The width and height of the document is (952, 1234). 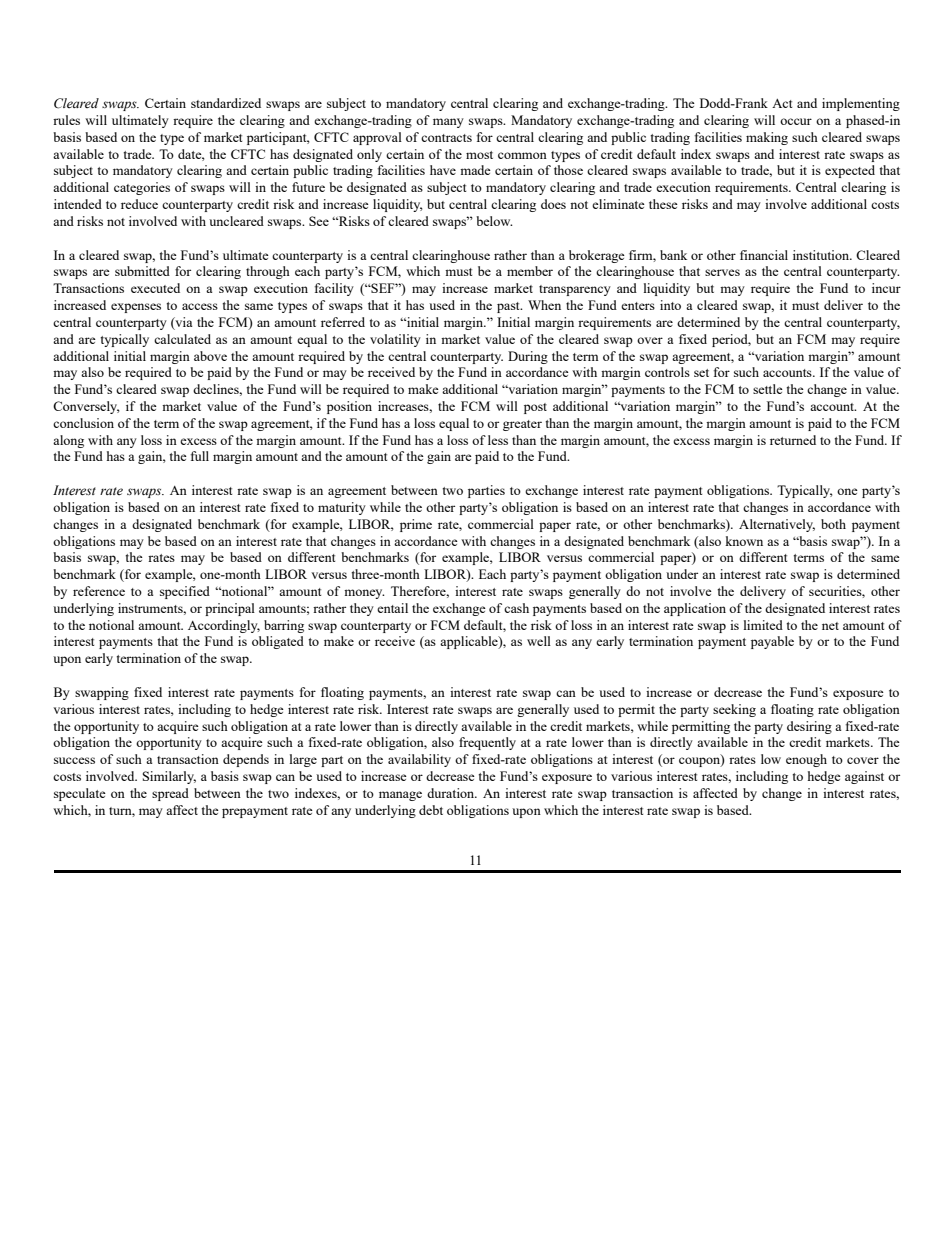 I want to click on past, so click(x=509, y=307).
